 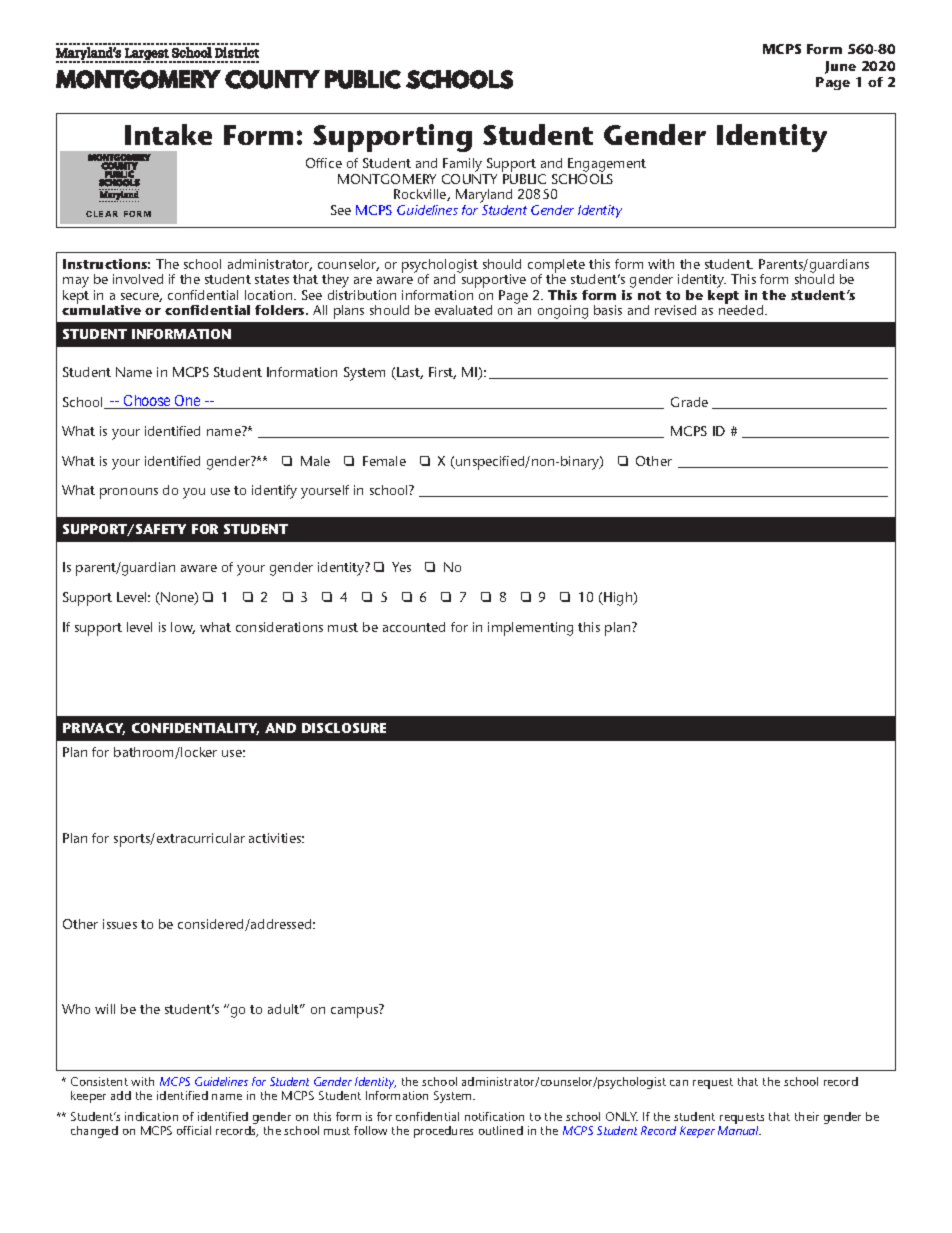 I want to click on accounted, so click(x=414, y=627).
